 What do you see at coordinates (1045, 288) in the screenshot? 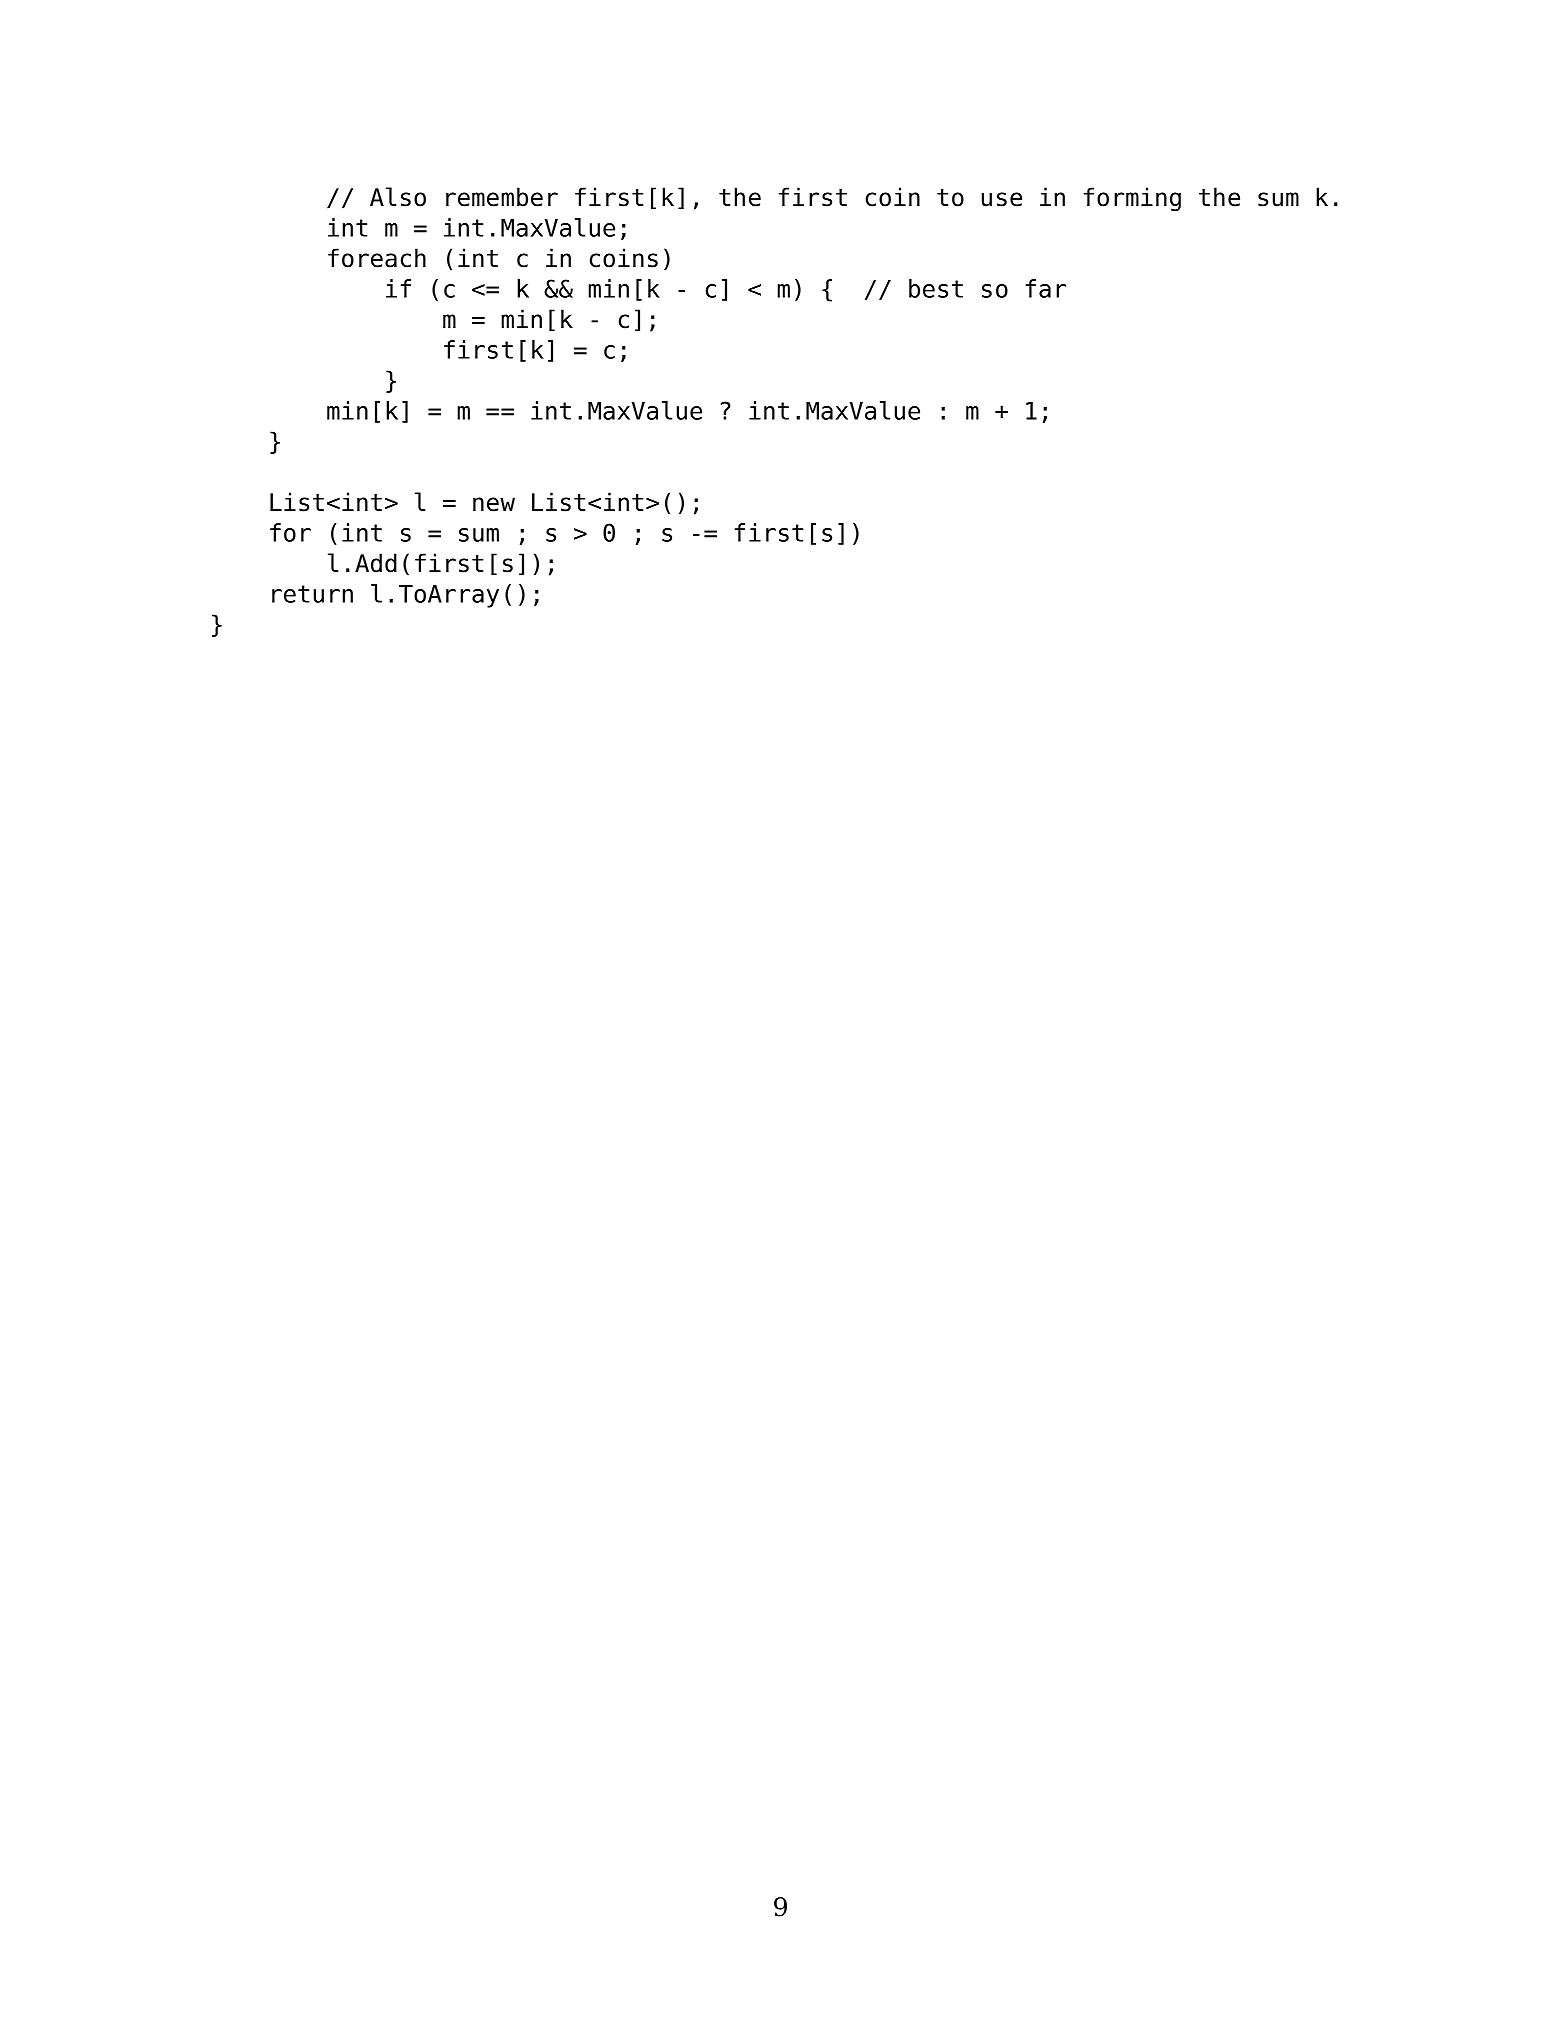
I see `far` at bounding box center [1045, 288].
